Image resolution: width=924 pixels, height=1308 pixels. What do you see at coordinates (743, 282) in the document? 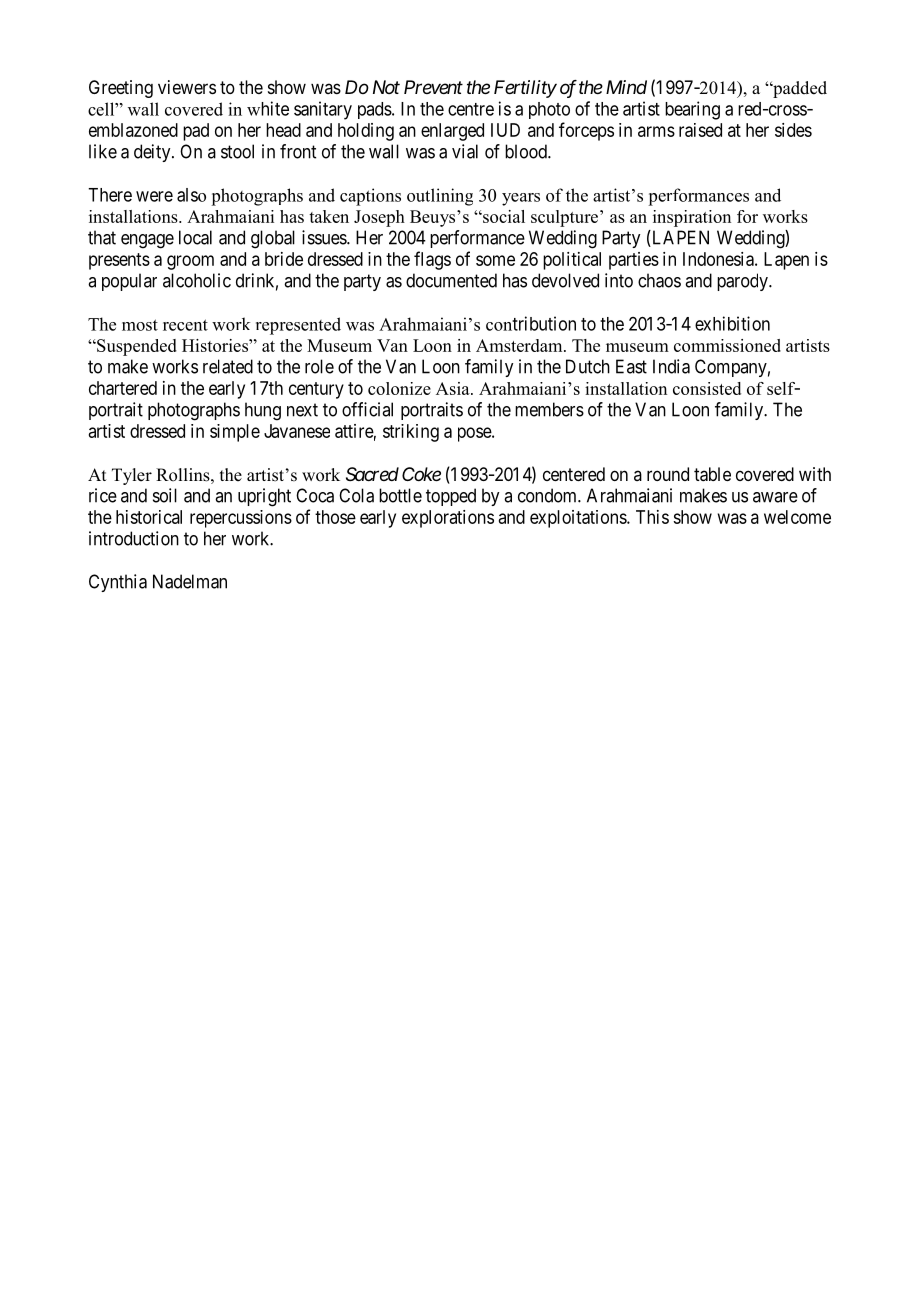
I see `parody` at bounding box center [743, 282].
